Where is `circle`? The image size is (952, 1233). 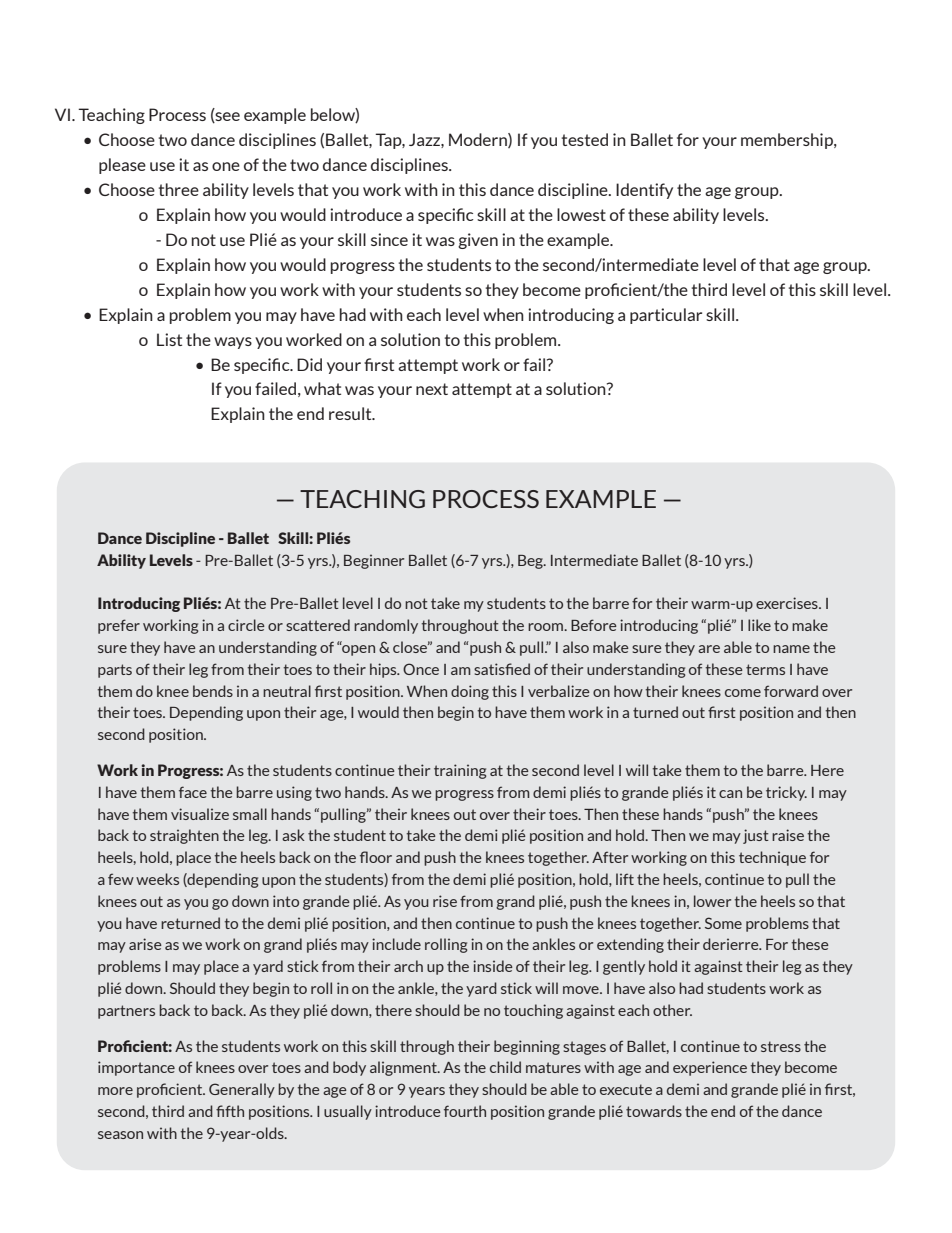 circle is located at coordinates (246, 625).
